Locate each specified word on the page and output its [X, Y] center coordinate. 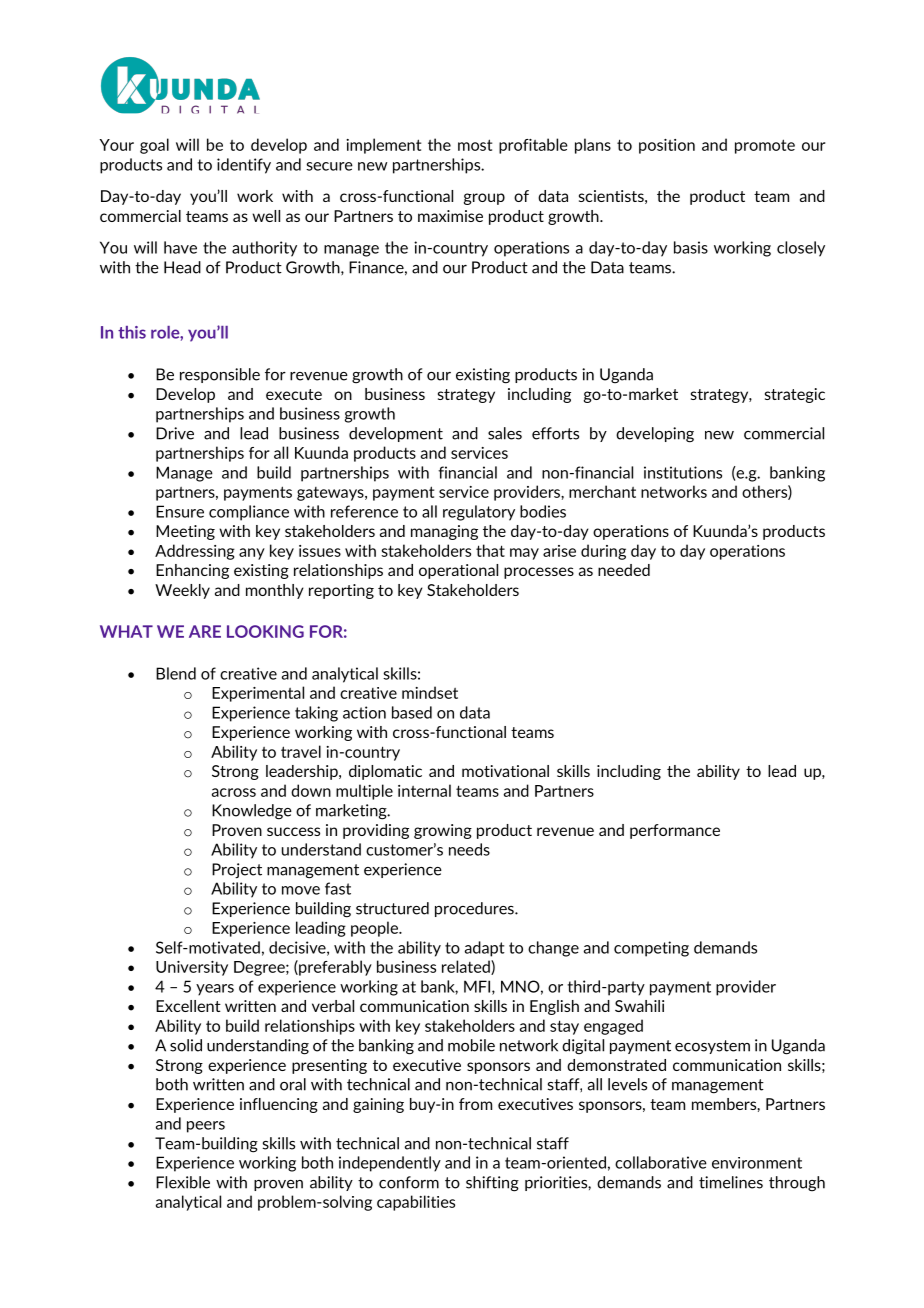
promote [765, 146]
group [484, 199]
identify [244, 166]
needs [469, 849]
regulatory [479, 513]
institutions [683, 472]
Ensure [180, 511]
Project [237, 871]
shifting [492, 1184]
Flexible [183, 1182]
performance [675, 831]
